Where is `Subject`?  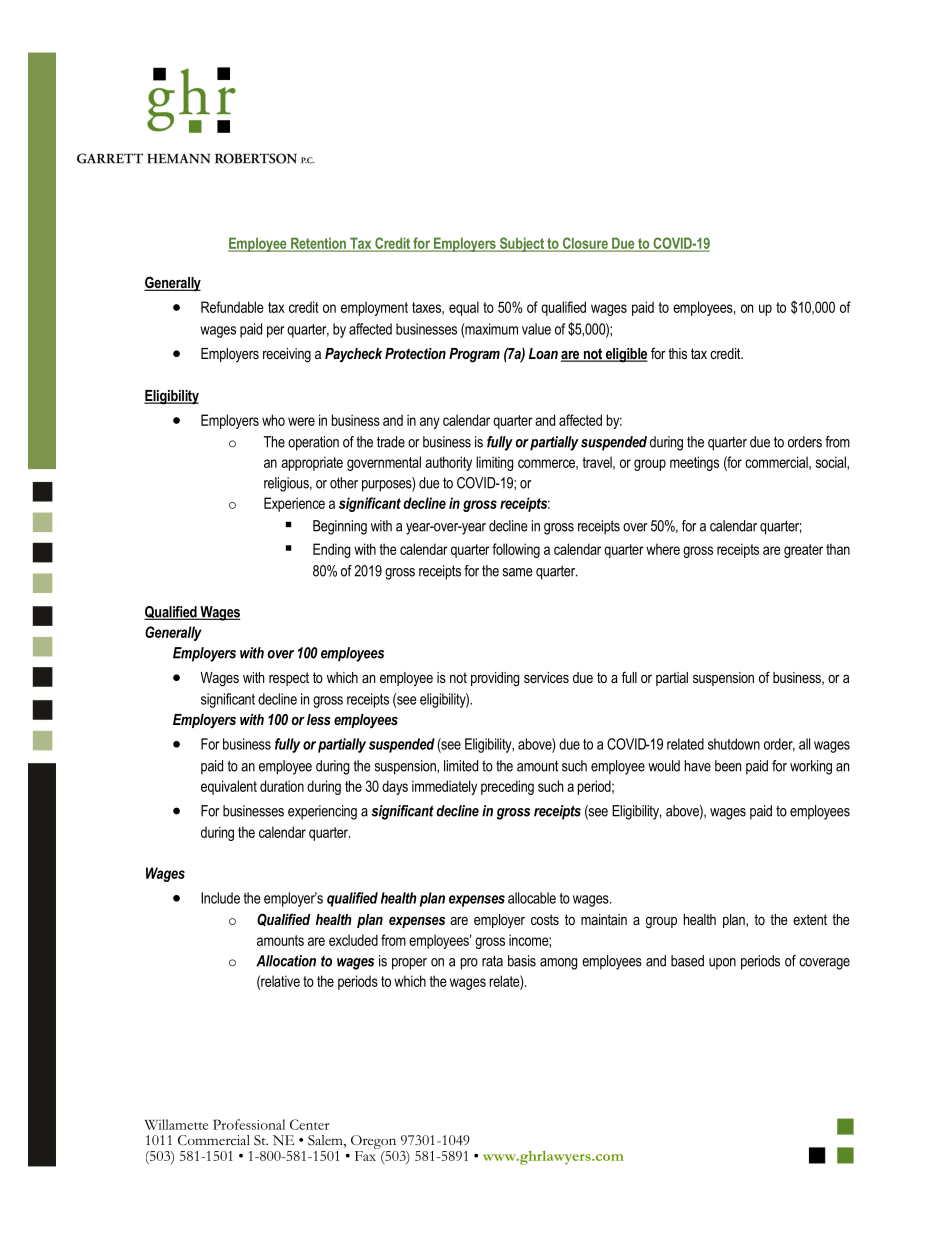 Subject is located at coordinates (522, 244).
